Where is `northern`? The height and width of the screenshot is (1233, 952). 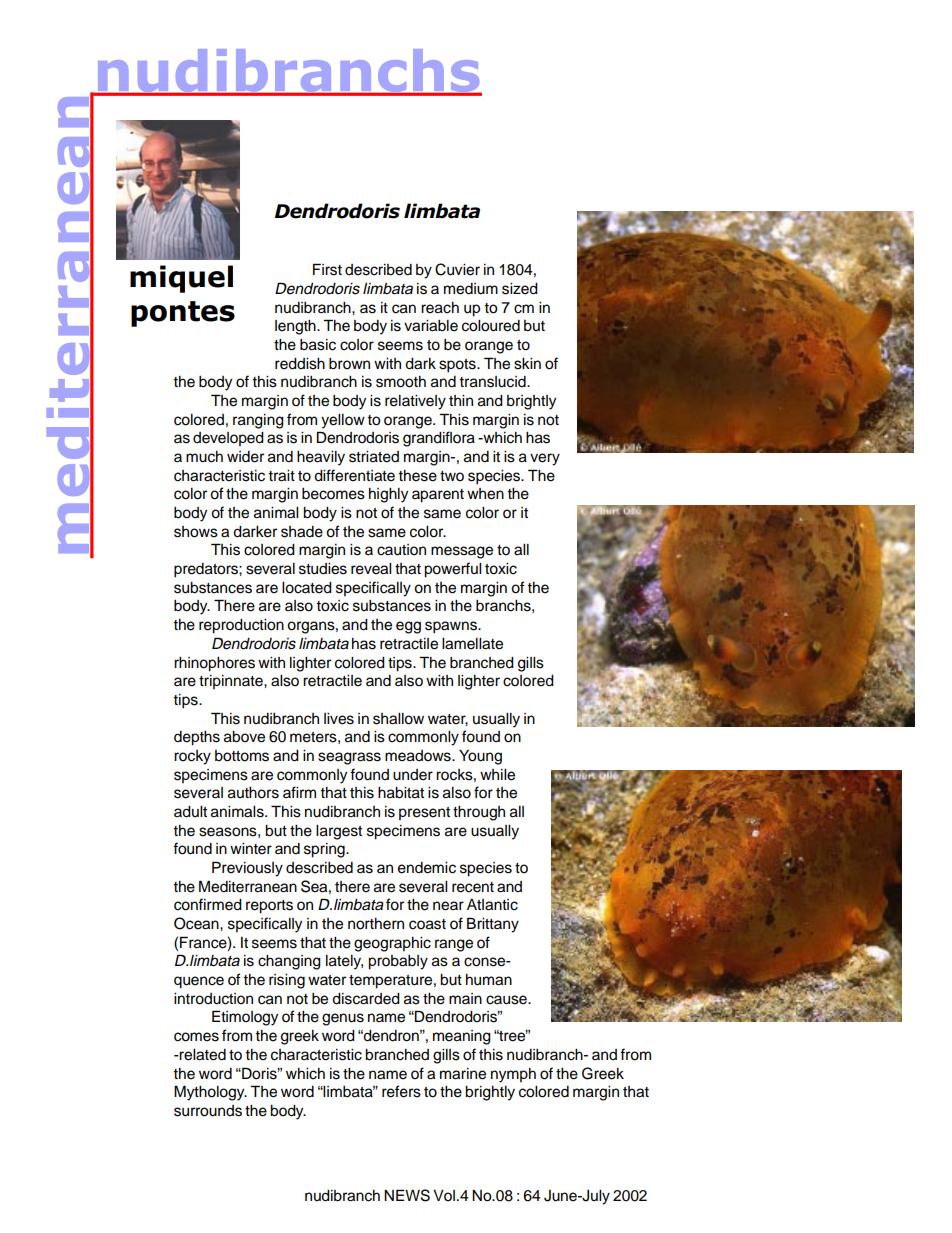 northern is located at coordinates (376, 924).
